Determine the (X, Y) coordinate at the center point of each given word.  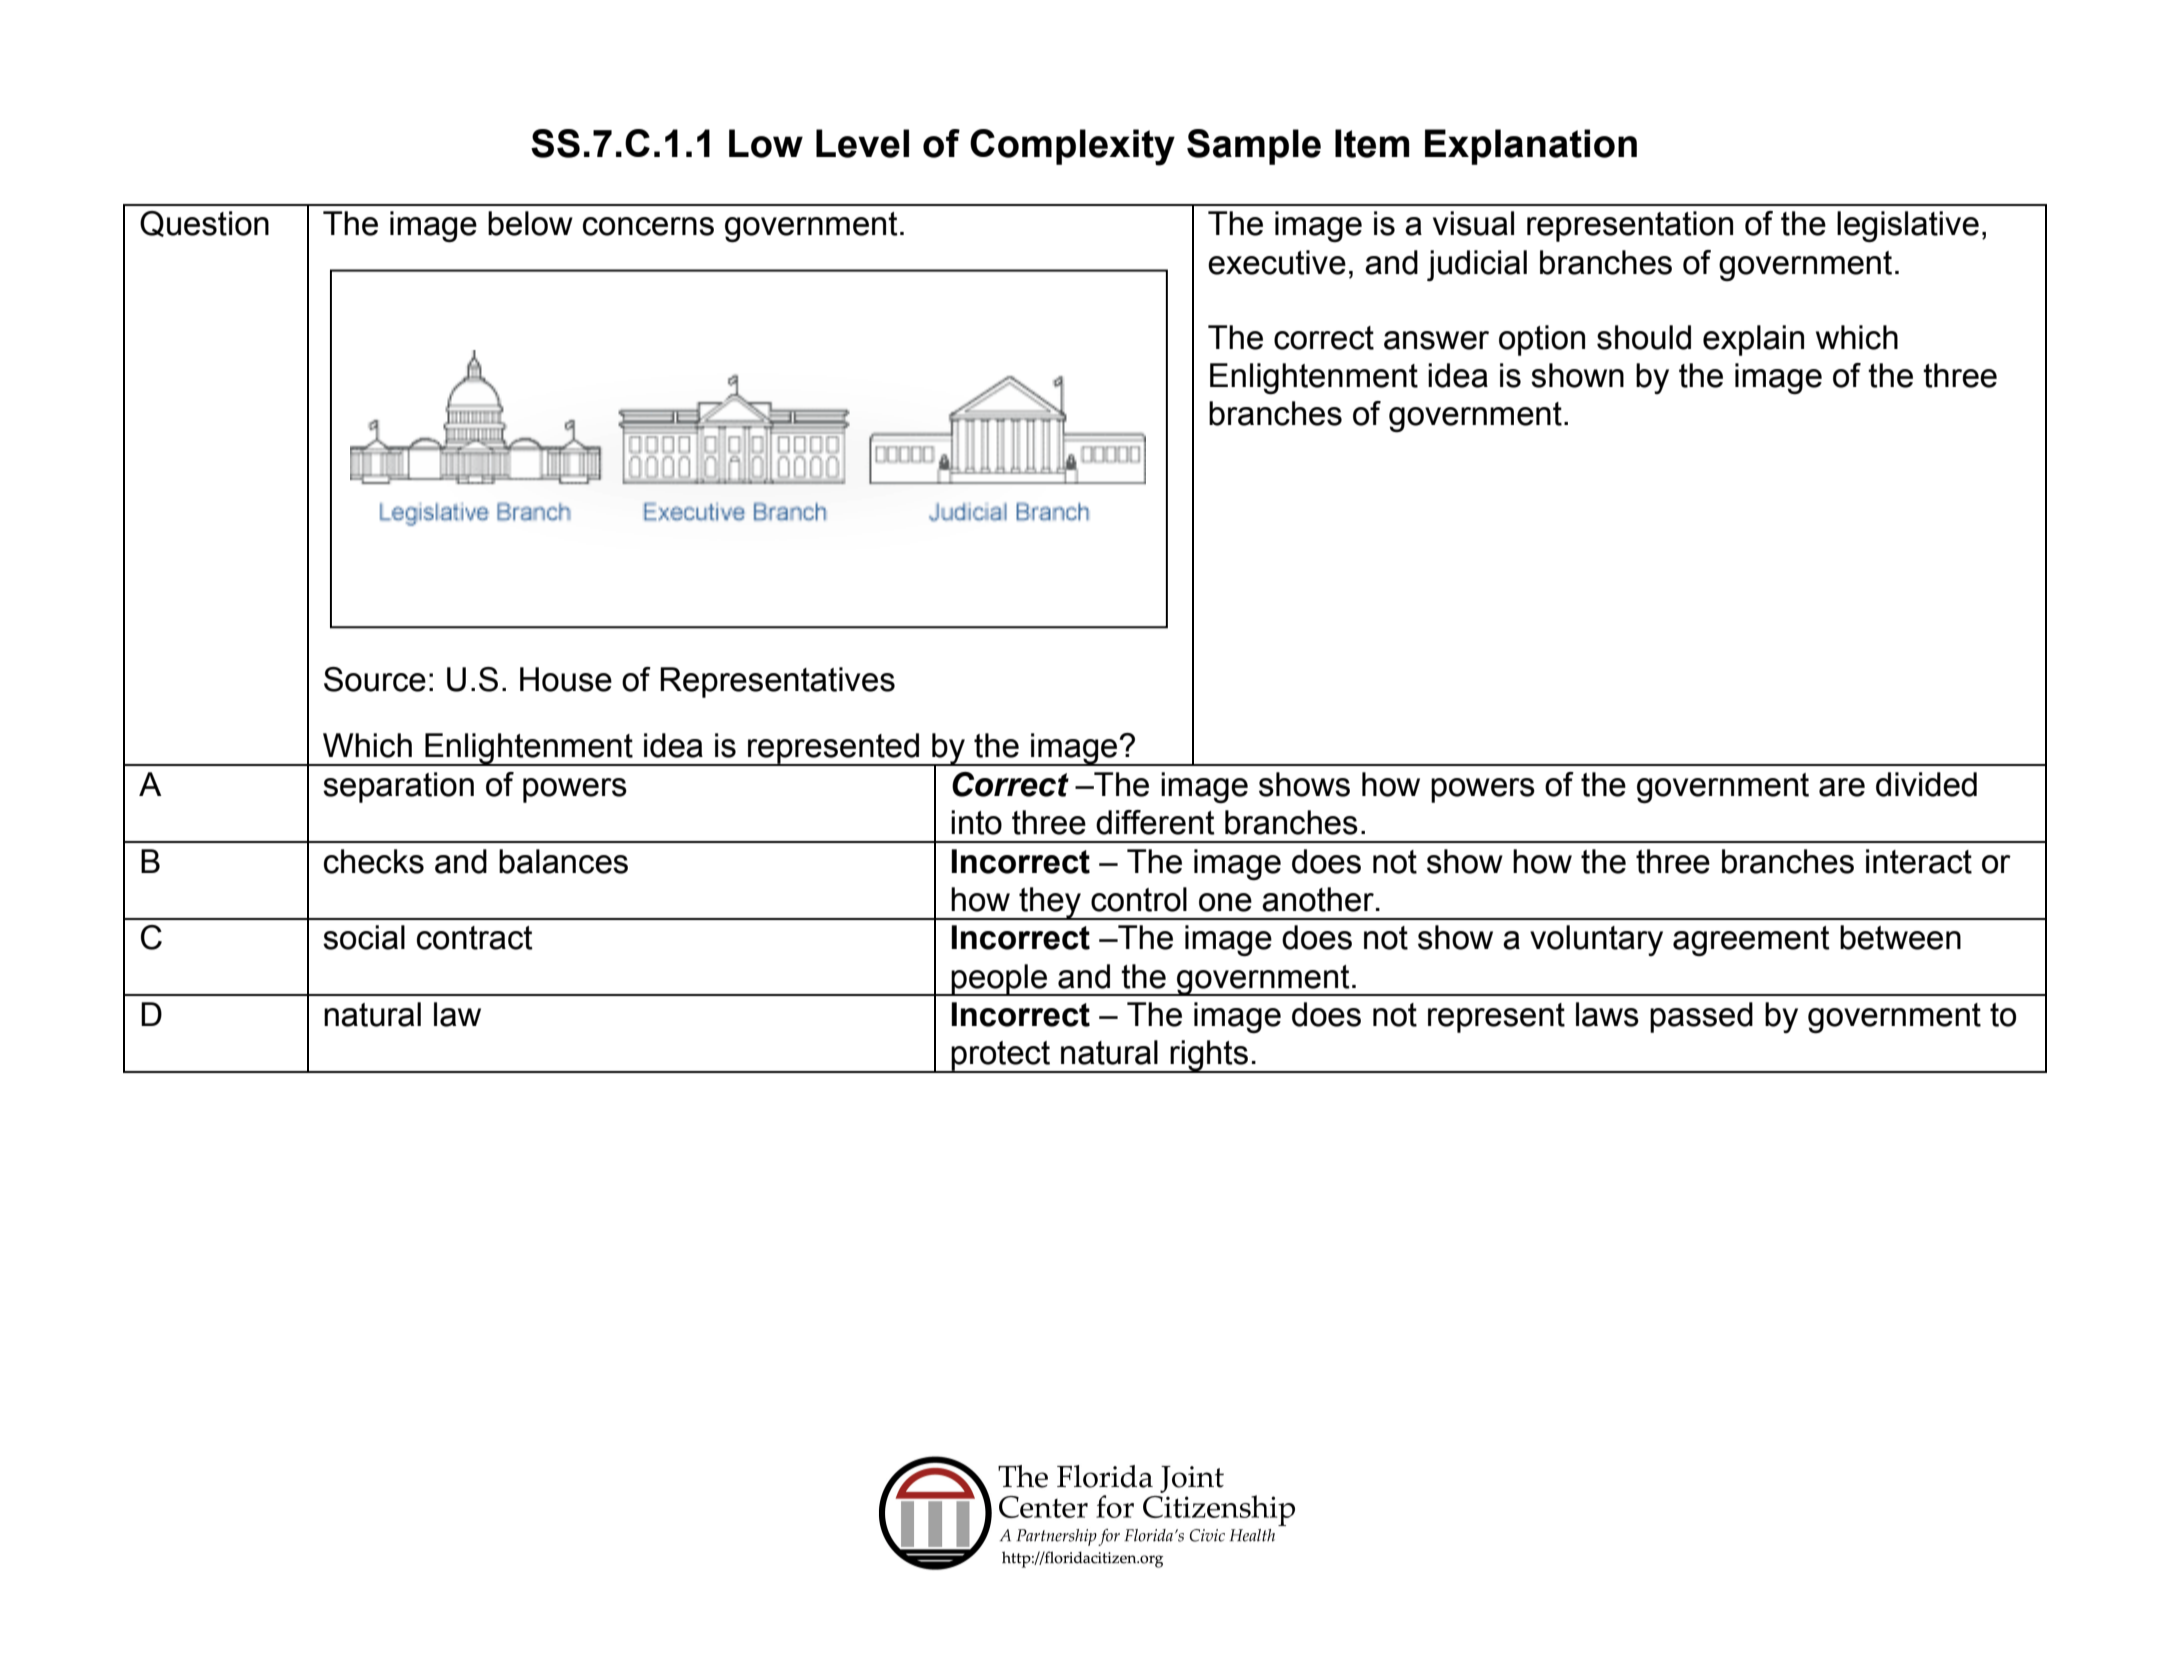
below (530, 223)
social (364, 937)
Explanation (1531, 147)
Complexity (1072, 147)
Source (375, 679)
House (566, 679)
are (1842, 787)
